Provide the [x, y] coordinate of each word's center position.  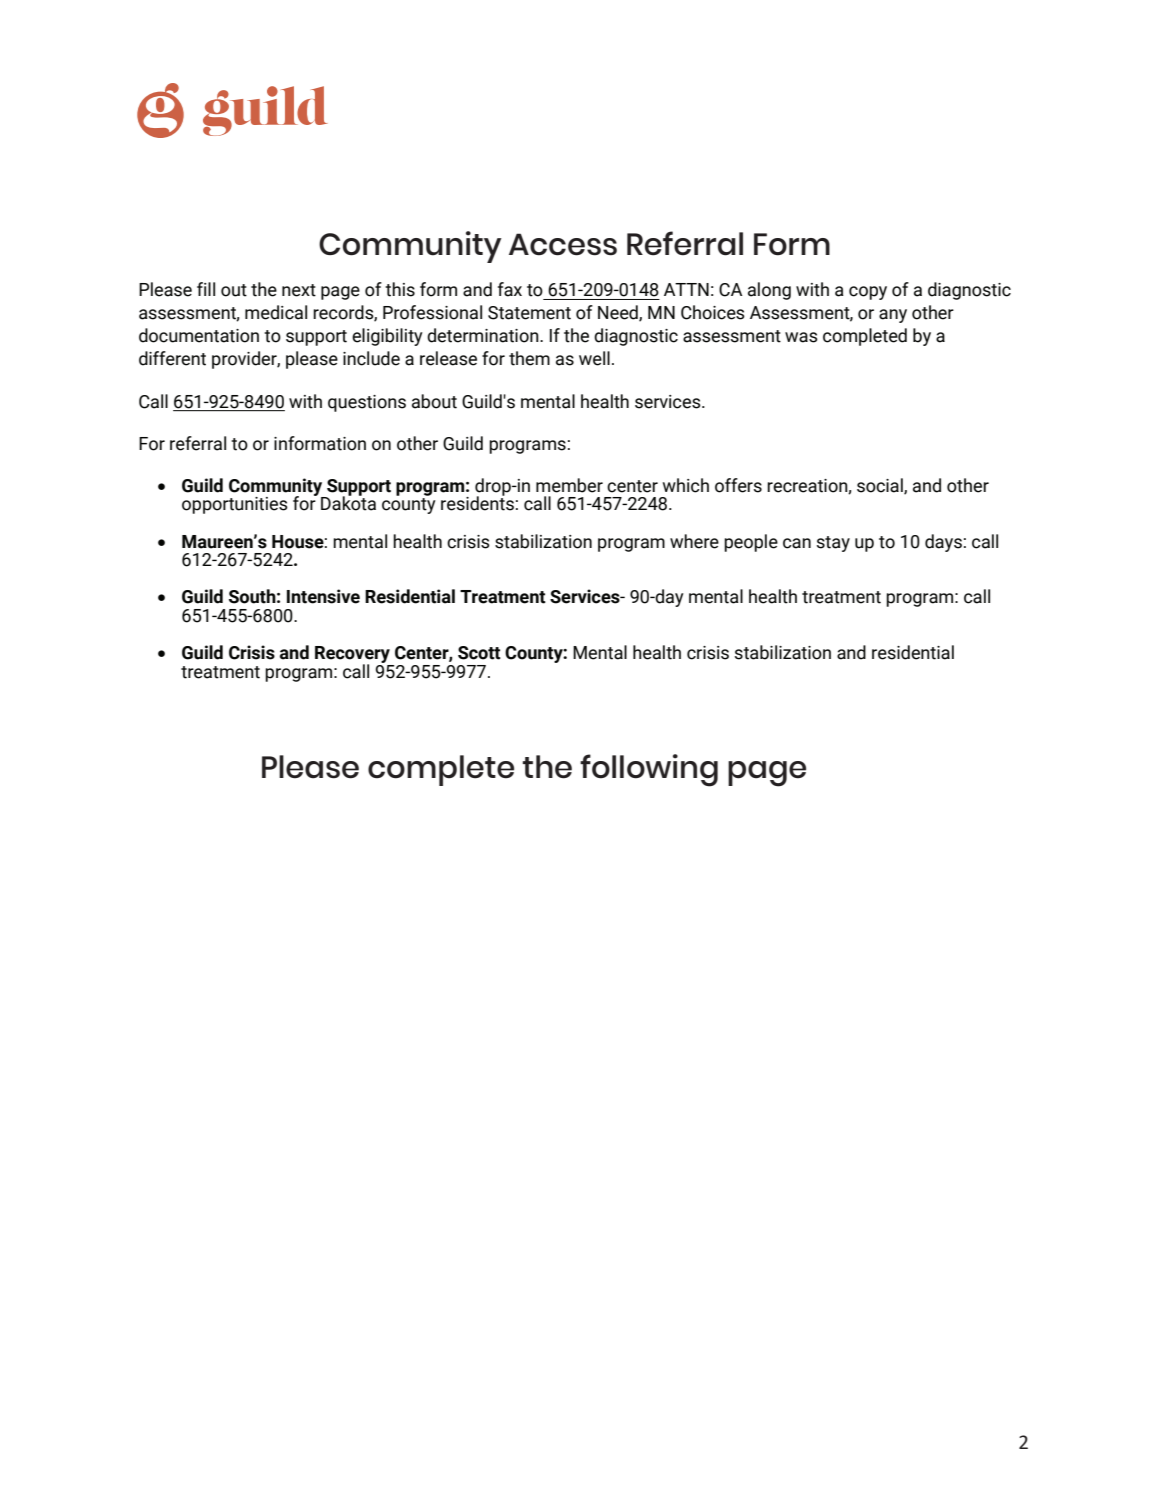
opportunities [235, 505]
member [569, 485]
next [299, 290]
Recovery [353, 656]
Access [563, 244]
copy [868, 293]
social [881, 486]
